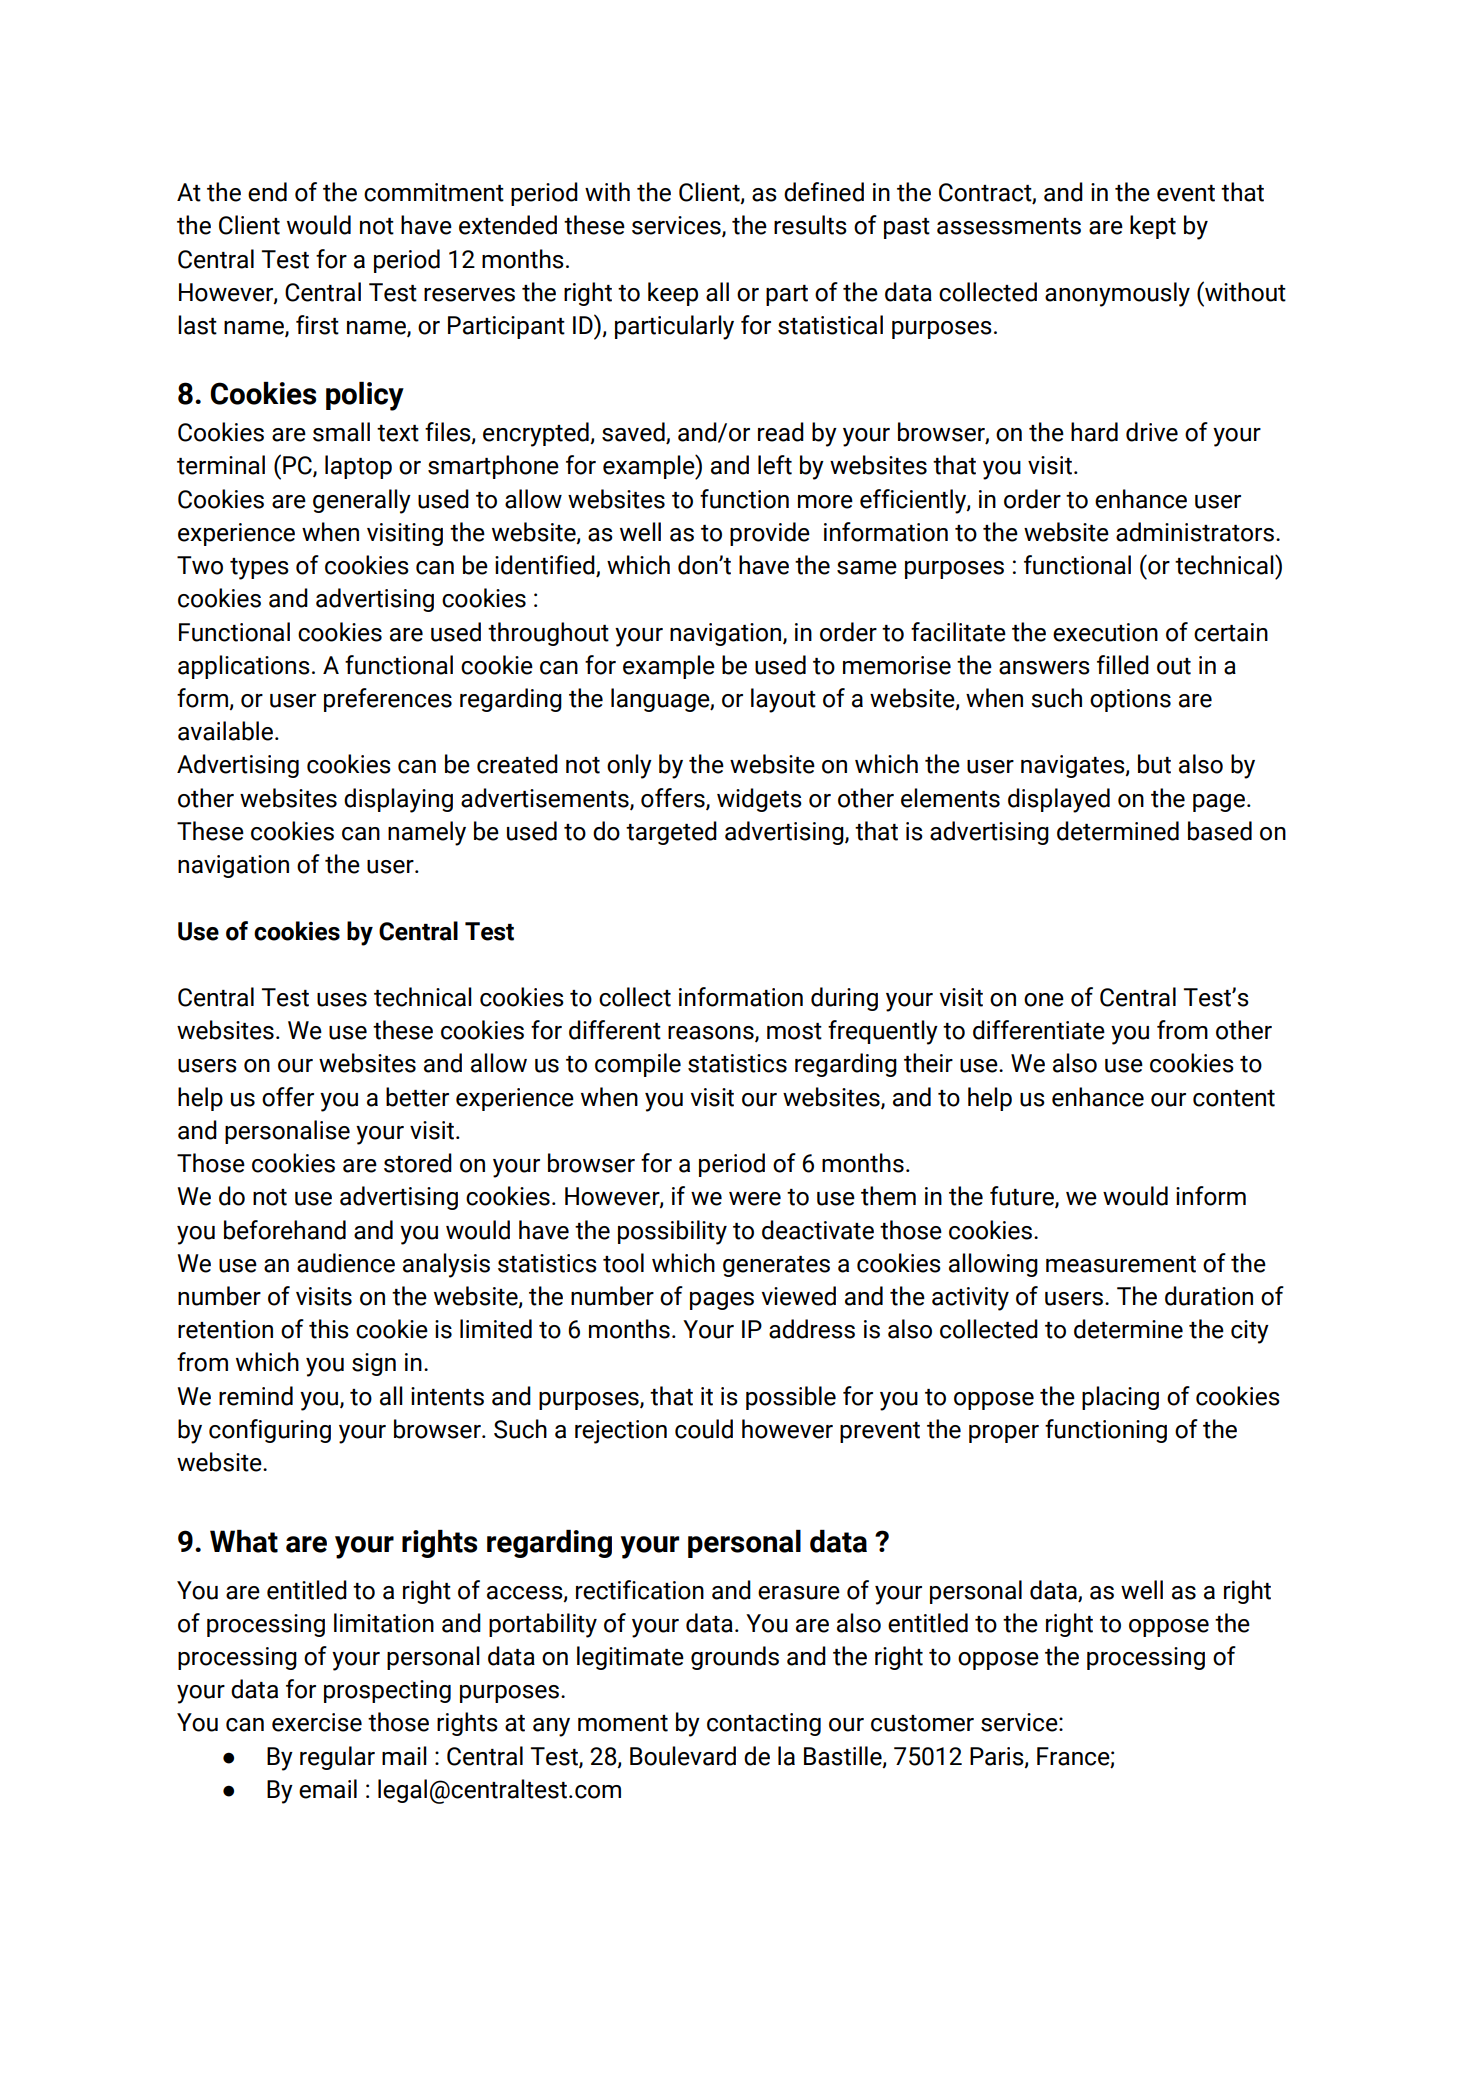 The height and width of the screenshot is (2073, 1465). Describe the element at coordinates (259, 569) in the screenshot. I see `types` at that location.
